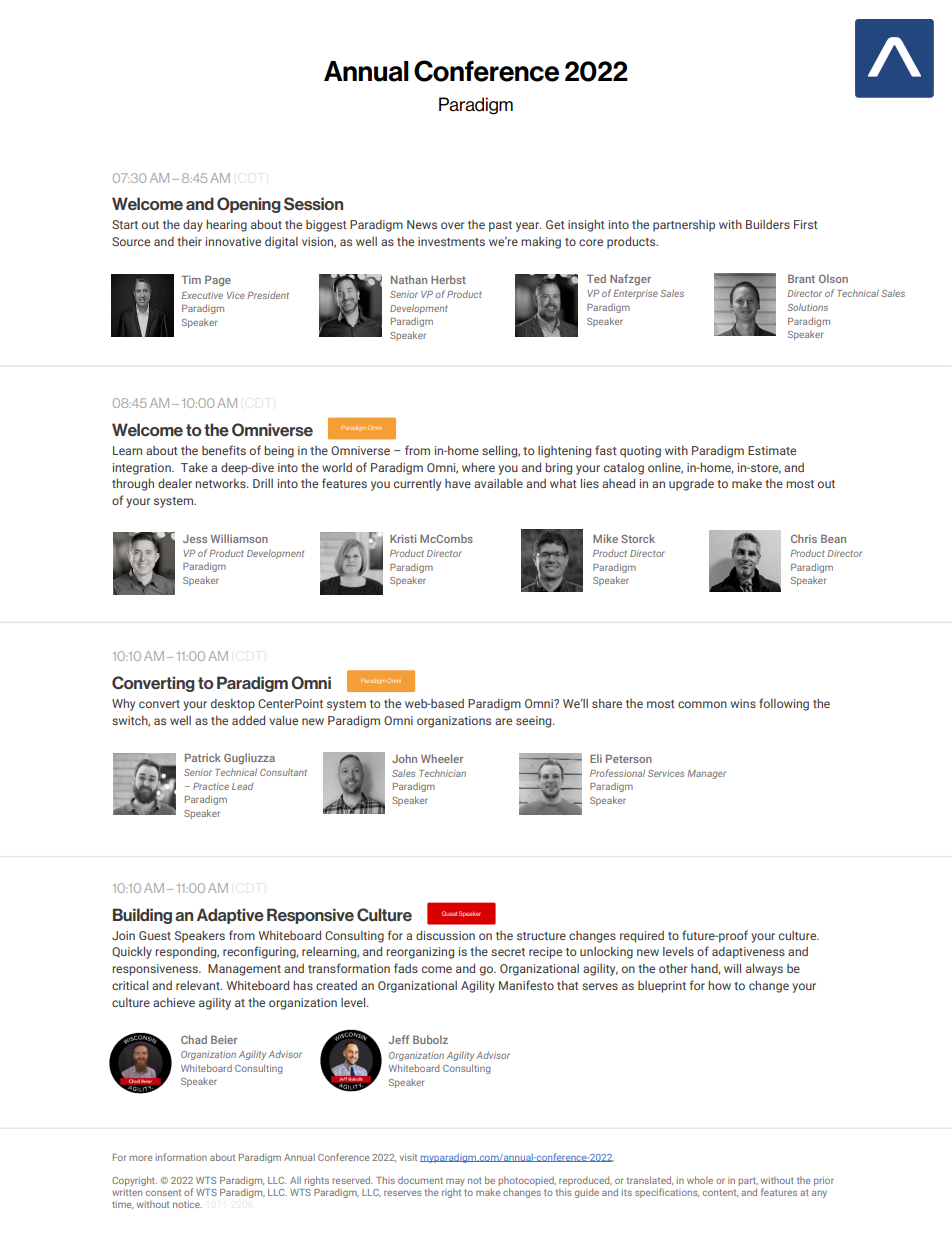  Describe the element at coordinates (403, 538) in the document. I see `Kristi` at that location.
